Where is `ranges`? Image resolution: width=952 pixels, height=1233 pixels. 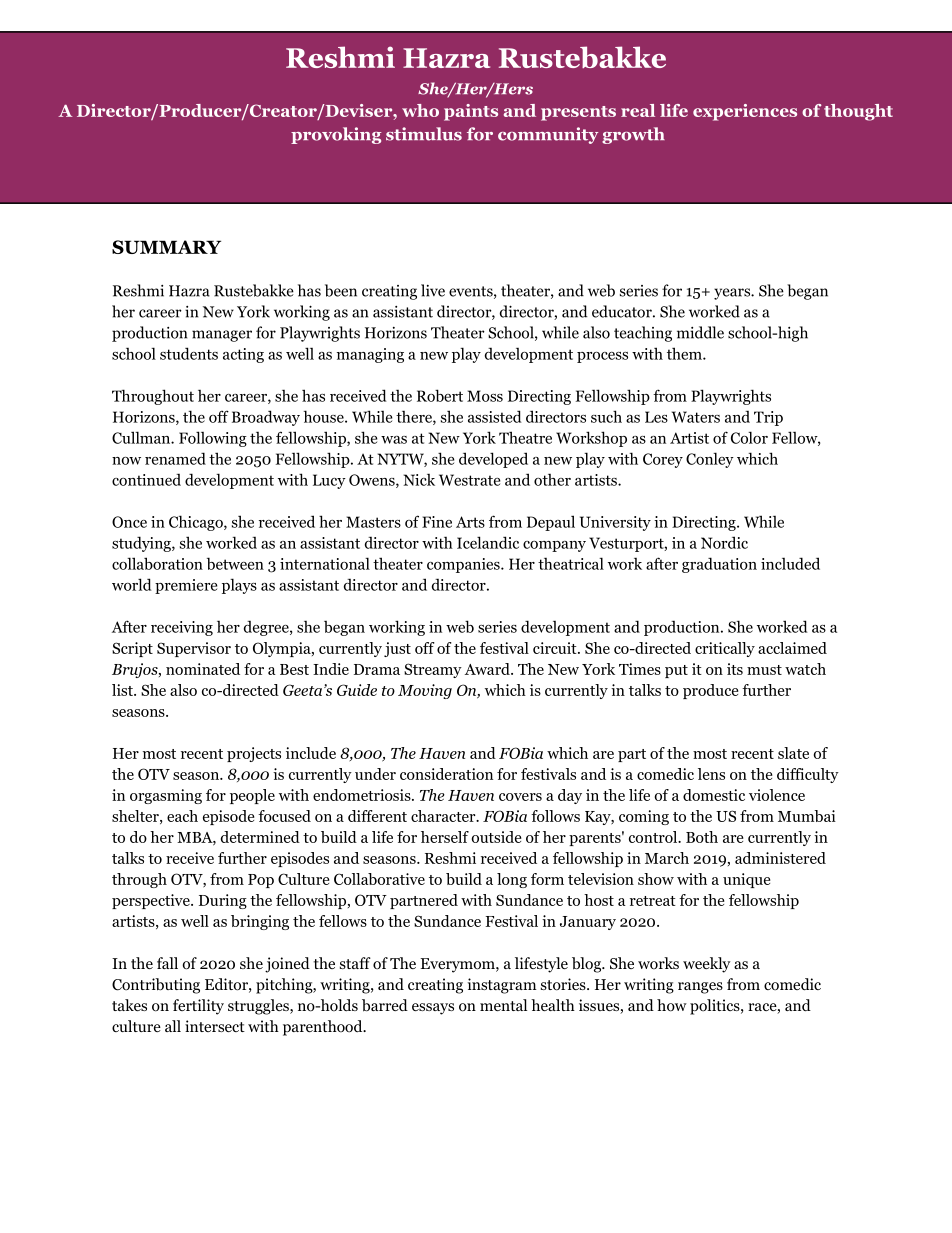 ranges is located at coordinates (700, 988).
